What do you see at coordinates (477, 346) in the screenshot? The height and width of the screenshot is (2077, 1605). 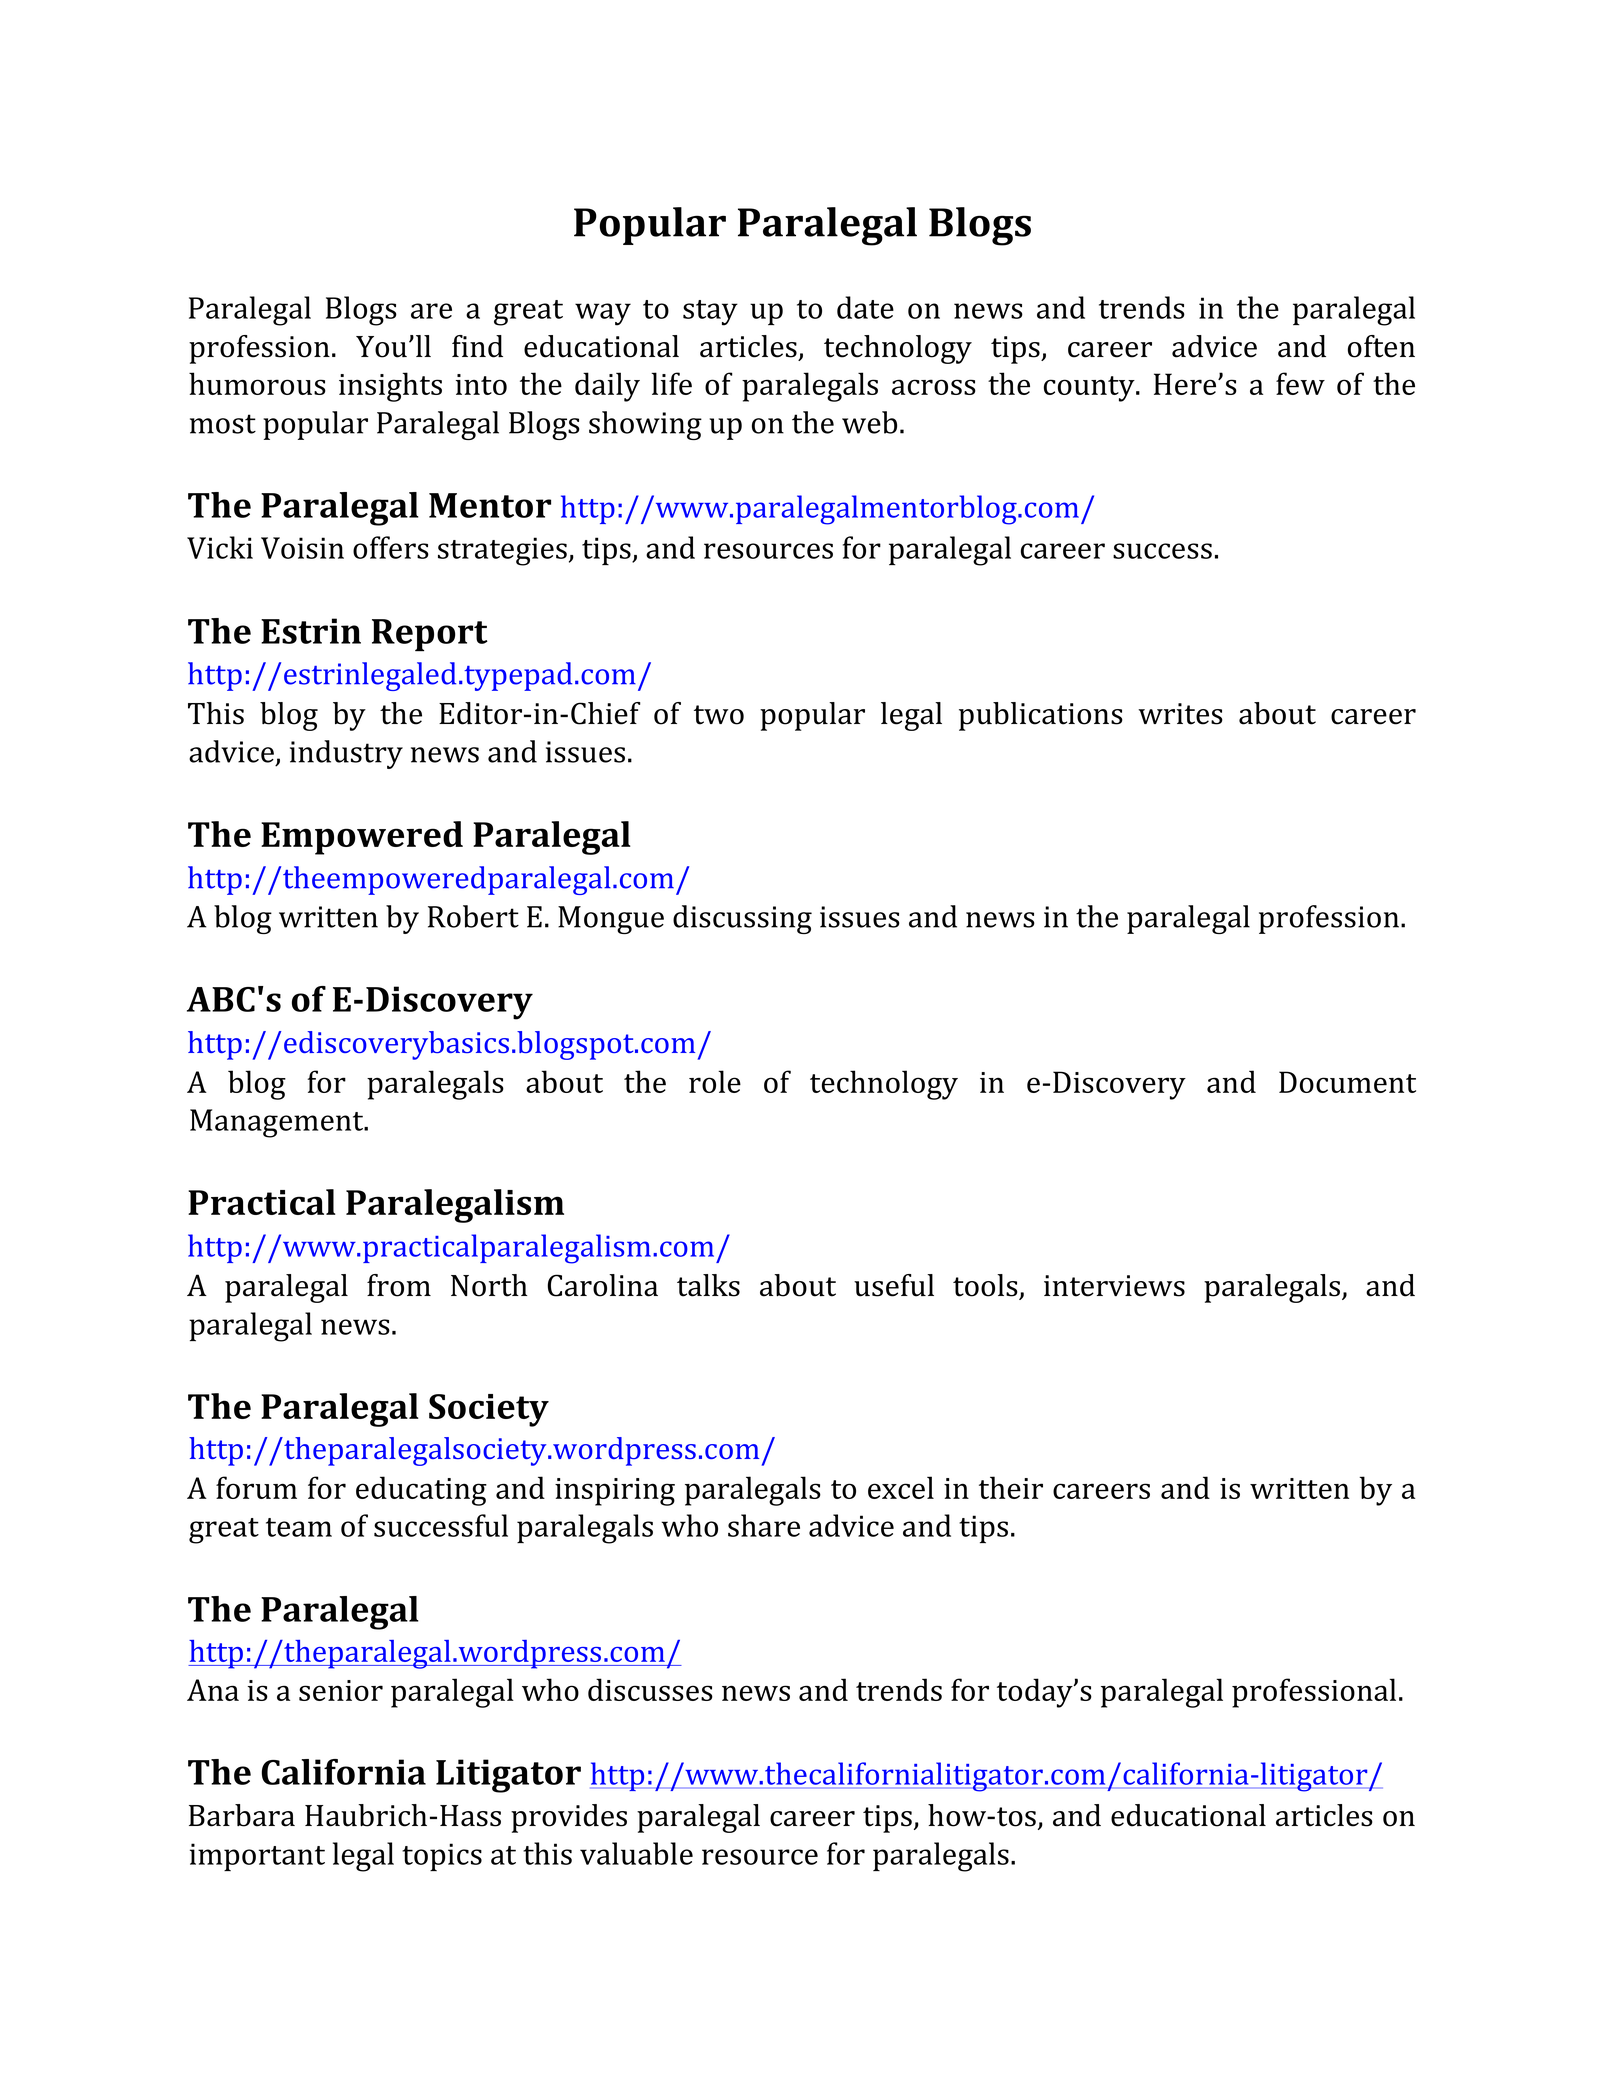 I see `find` at bounding box center [477, 346].
